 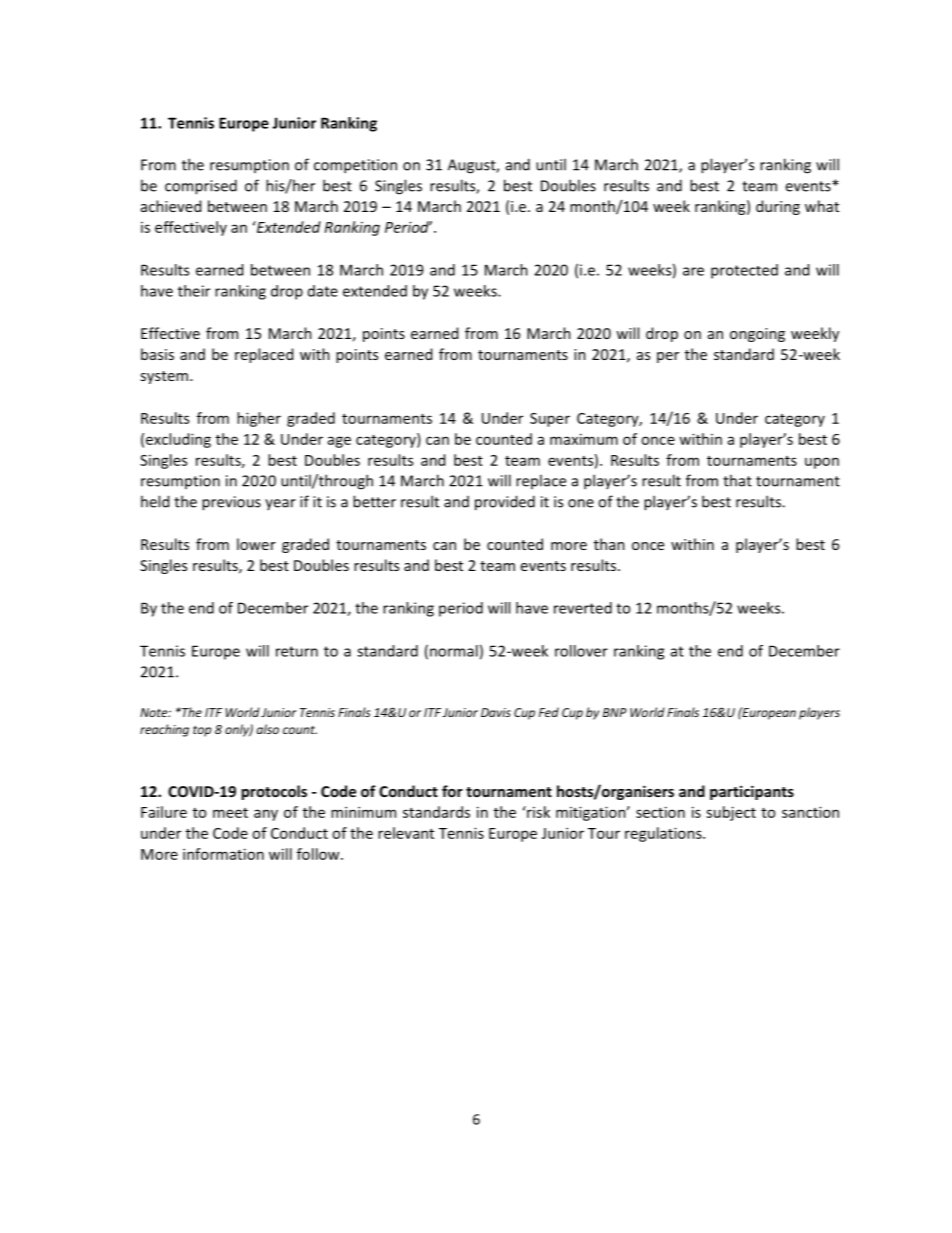 I want to click on subject, so click(x=731, y=813).
